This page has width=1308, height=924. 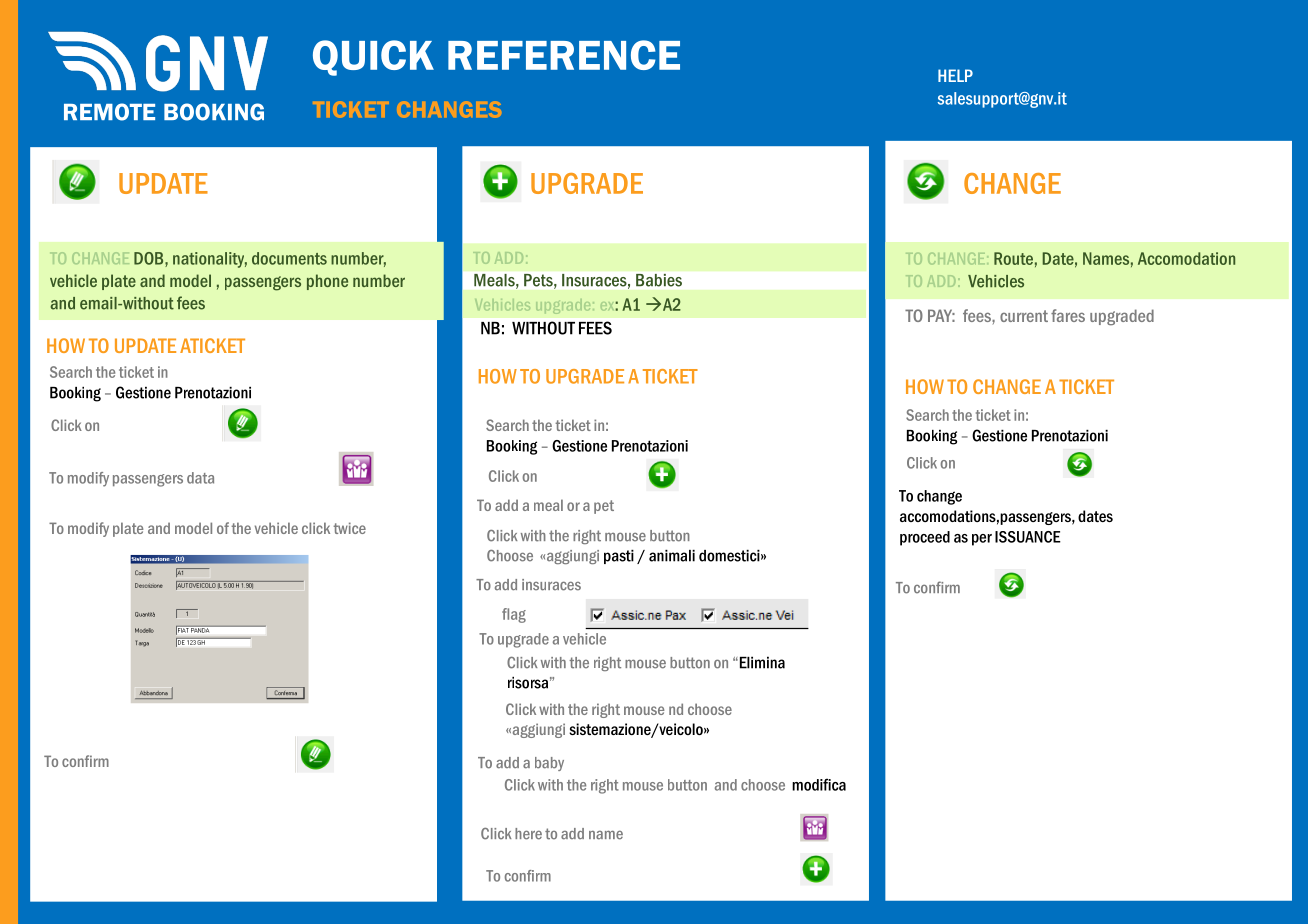 What do you see at coordinates (564, 55) in the page?
I see `REFERENCE` at bounding box center [564, 55].
